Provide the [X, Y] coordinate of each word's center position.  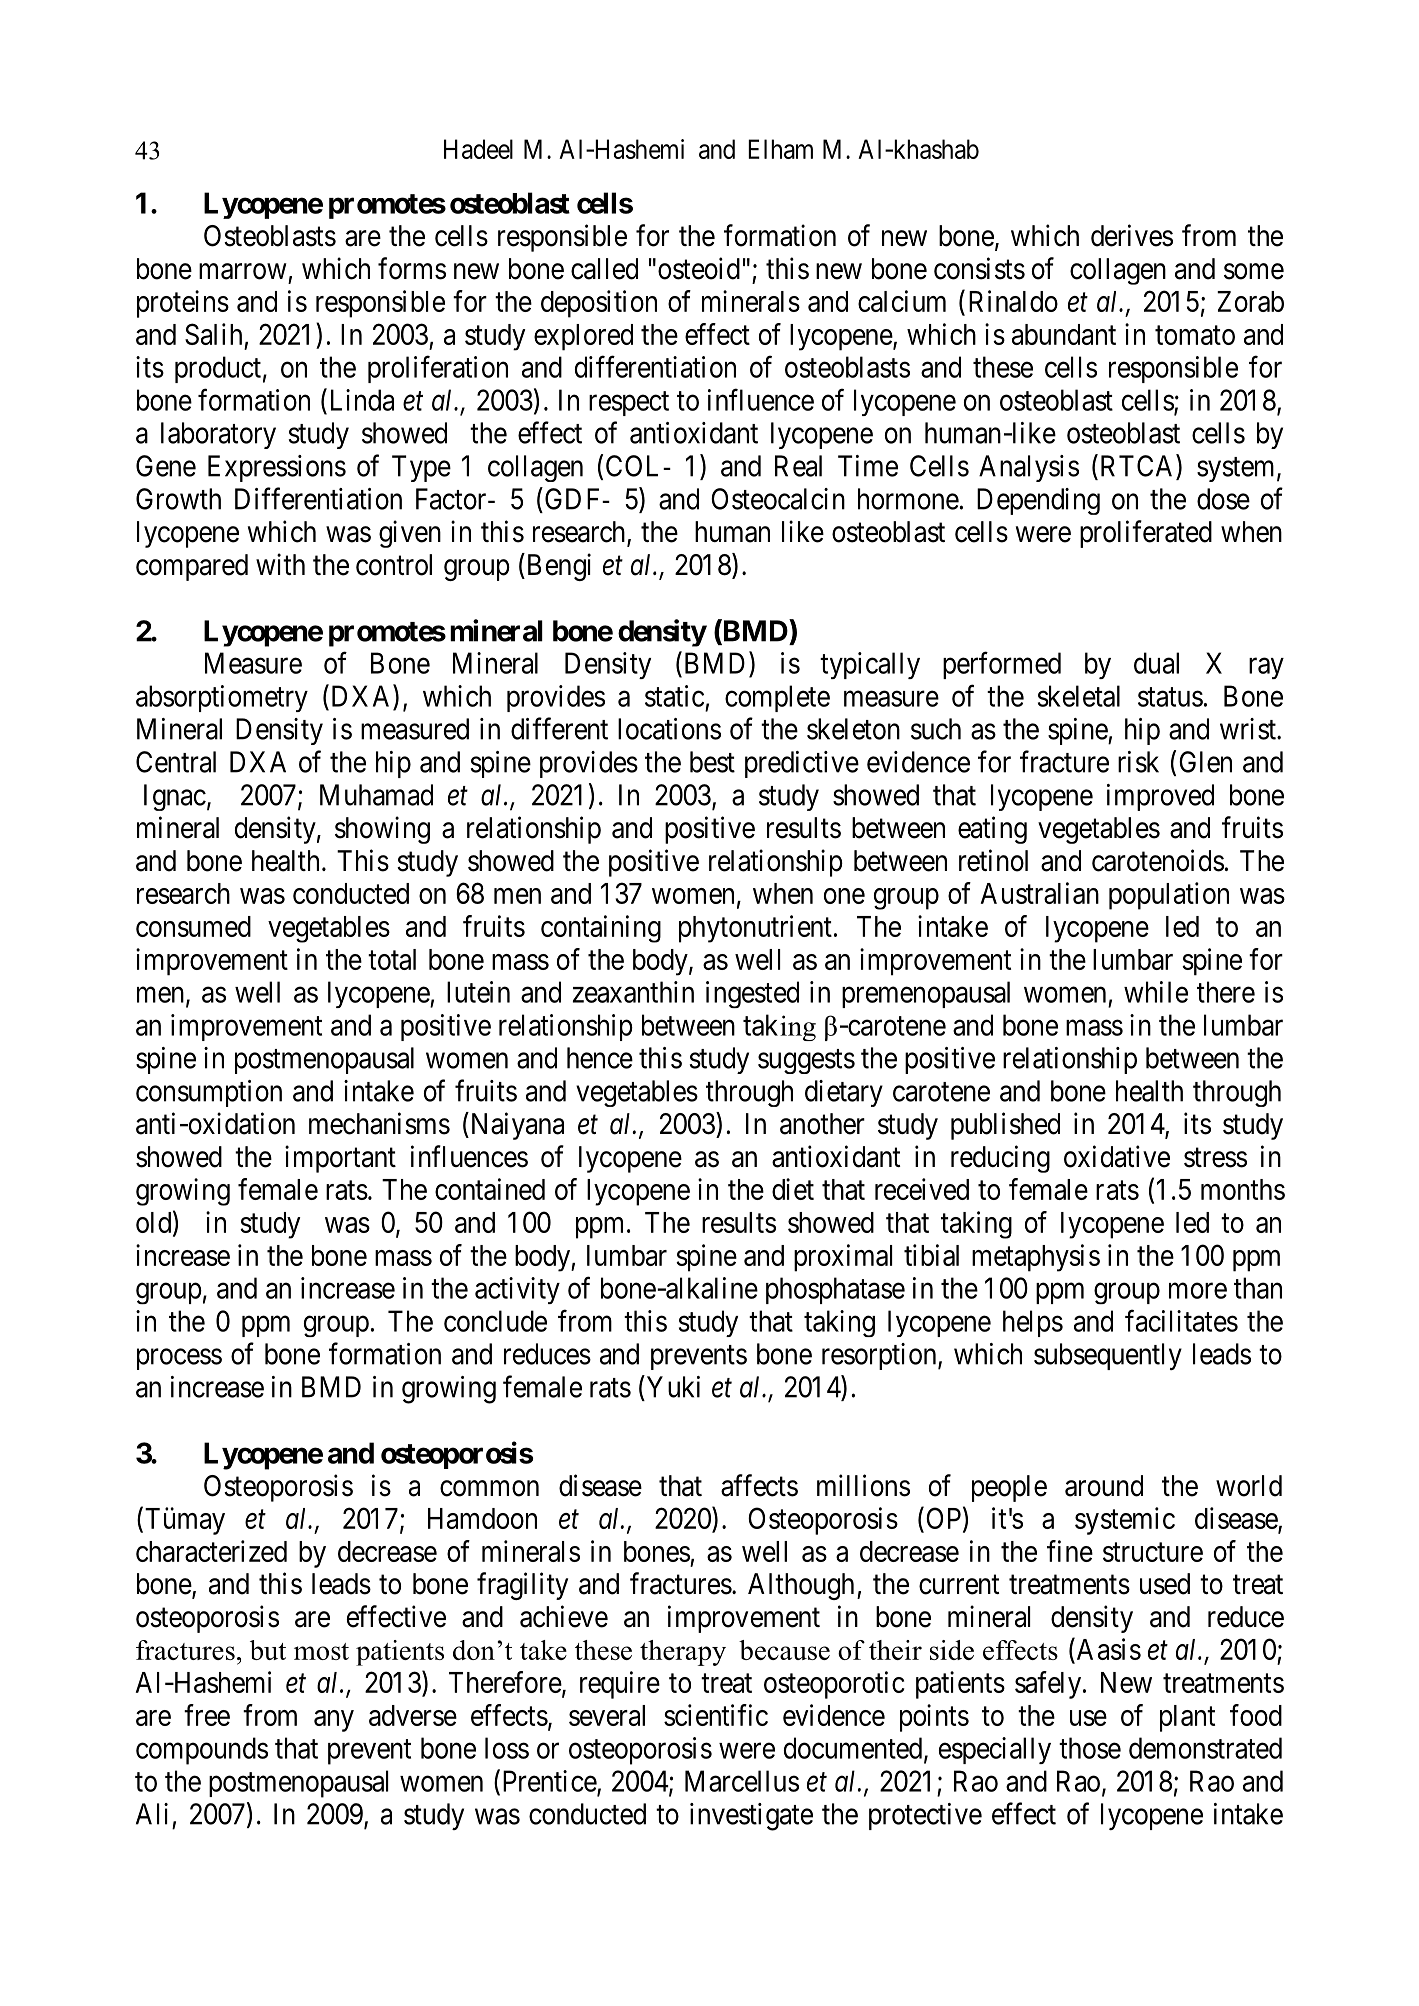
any [334, 1721]
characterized [211, 1551]
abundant [1064, 334]
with [280, 564]
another [822, 1124]
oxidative [1117, 1156]
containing [601, 929]
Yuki [672, 1386]
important [340, 1159]
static [674, 696]
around [1104, 1486]
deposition [599, 304]
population [1169, 896]
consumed [193, 926]
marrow [243, 271]
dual [1156, 663]
